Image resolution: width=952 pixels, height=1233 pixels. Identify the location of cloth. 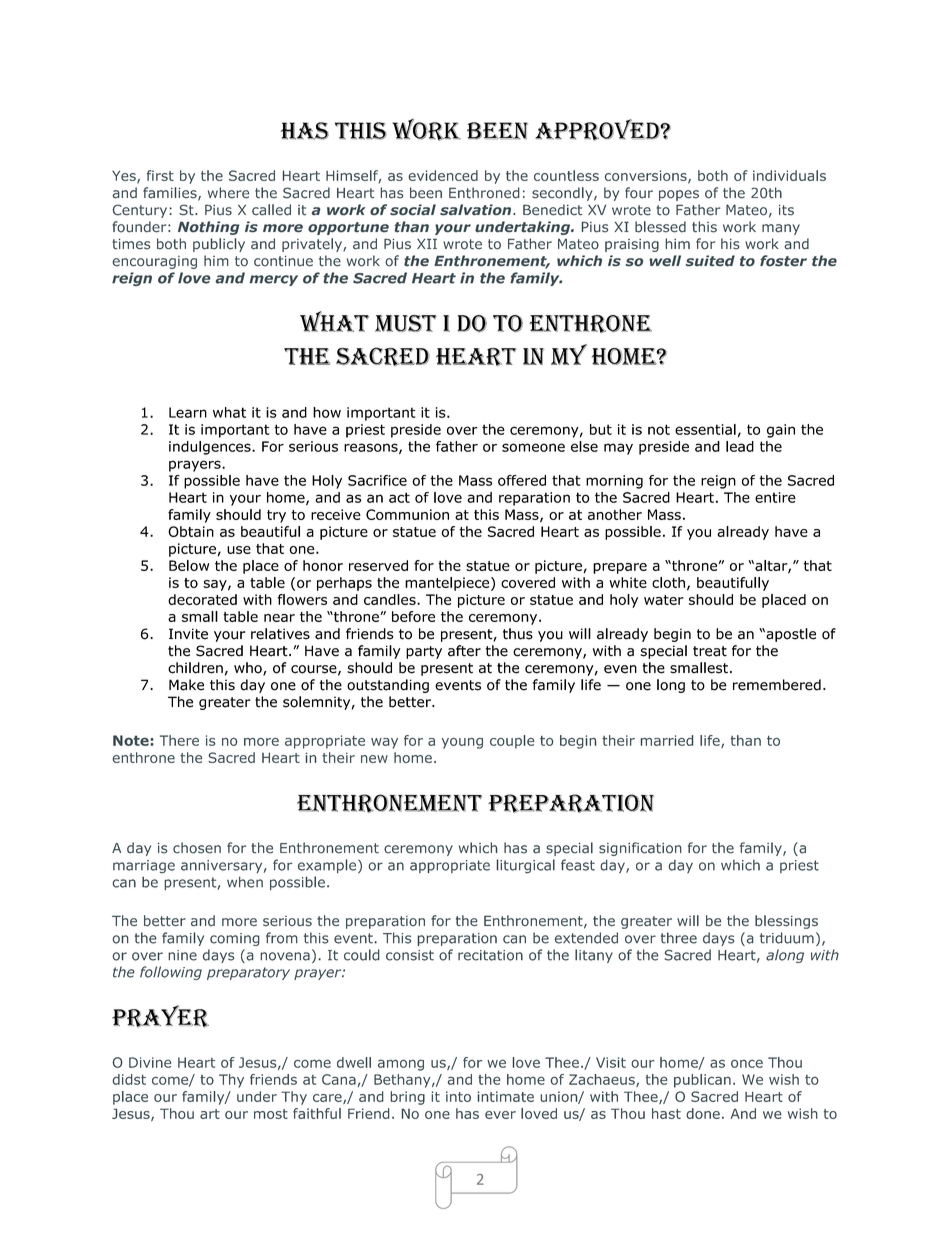
(668, 582).
